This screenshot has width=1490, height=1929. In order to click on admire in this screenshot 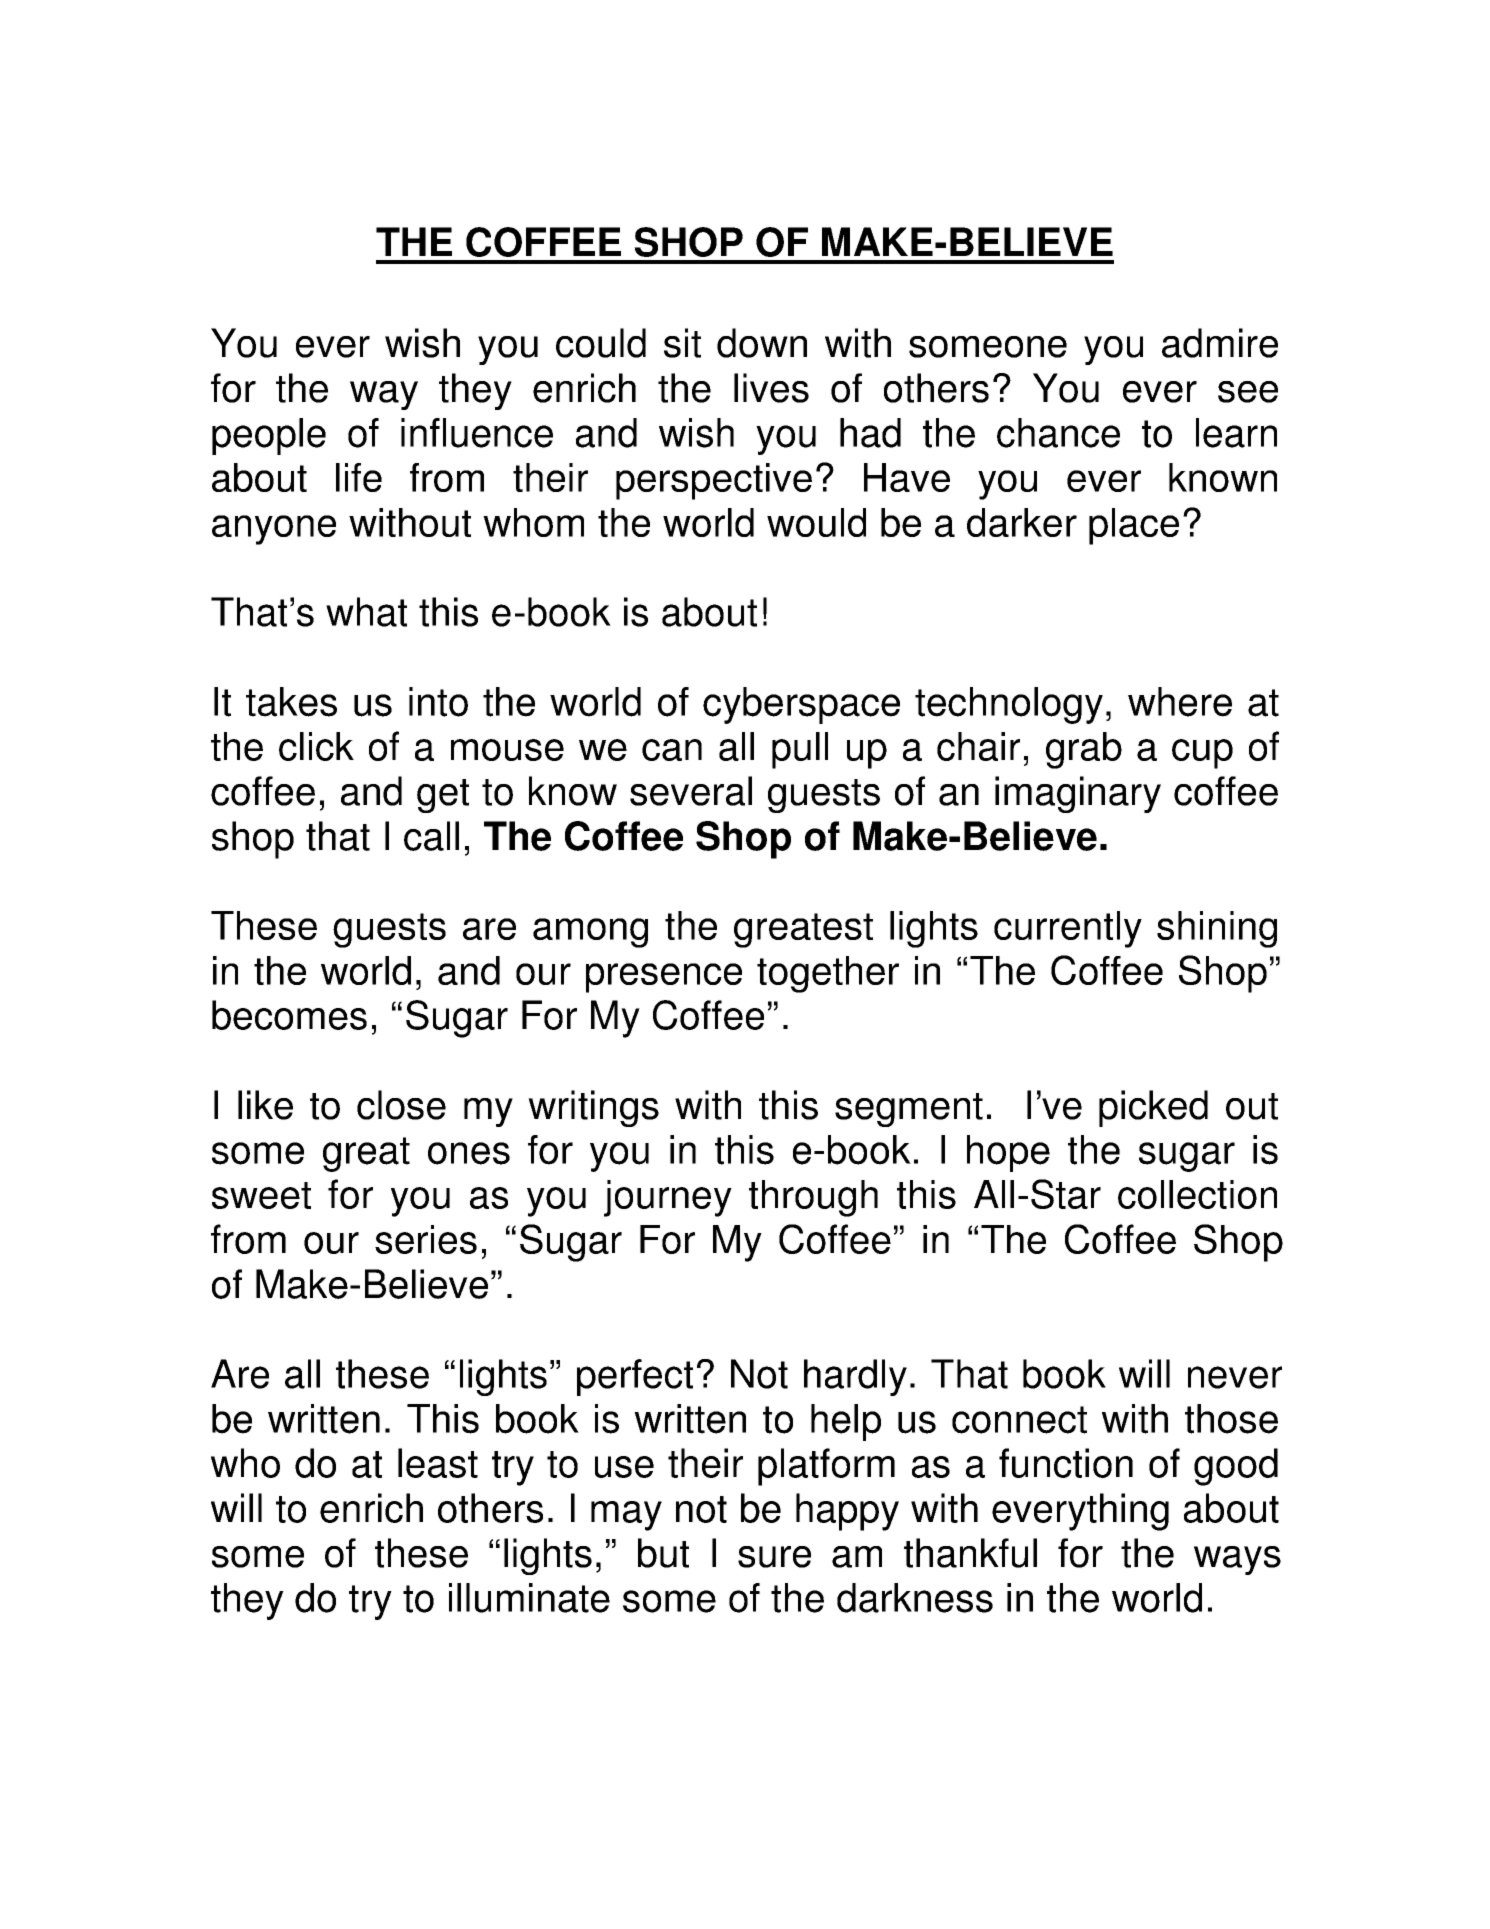, I will do `click(1220, 343)`.
